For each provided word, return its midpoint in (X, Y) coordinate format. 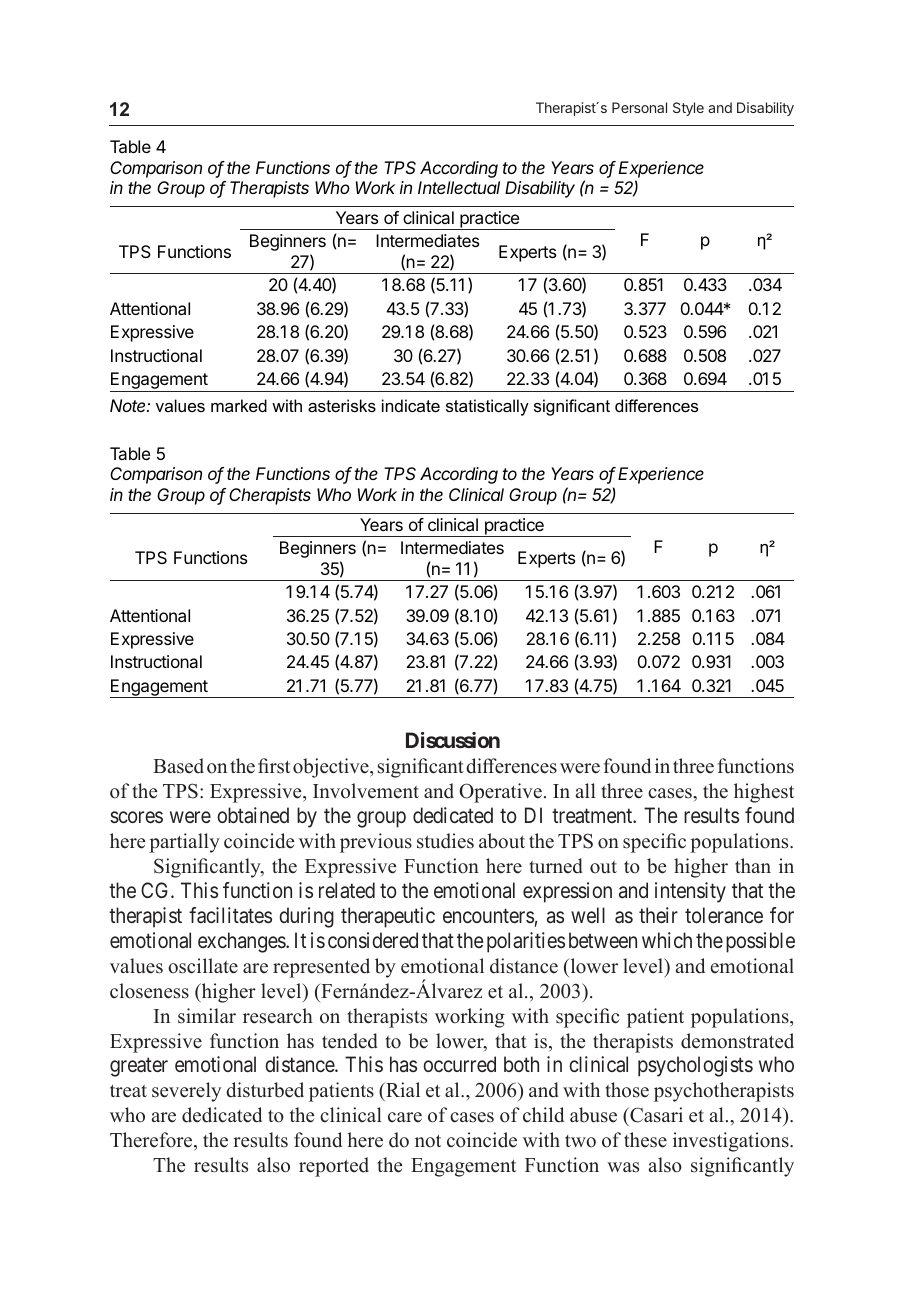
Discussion (453, 740)
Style (688, 109)
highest (764, 793)
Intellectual (459, 187)
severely (186, 1092)
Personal (639, 107)
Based (178, 766)
